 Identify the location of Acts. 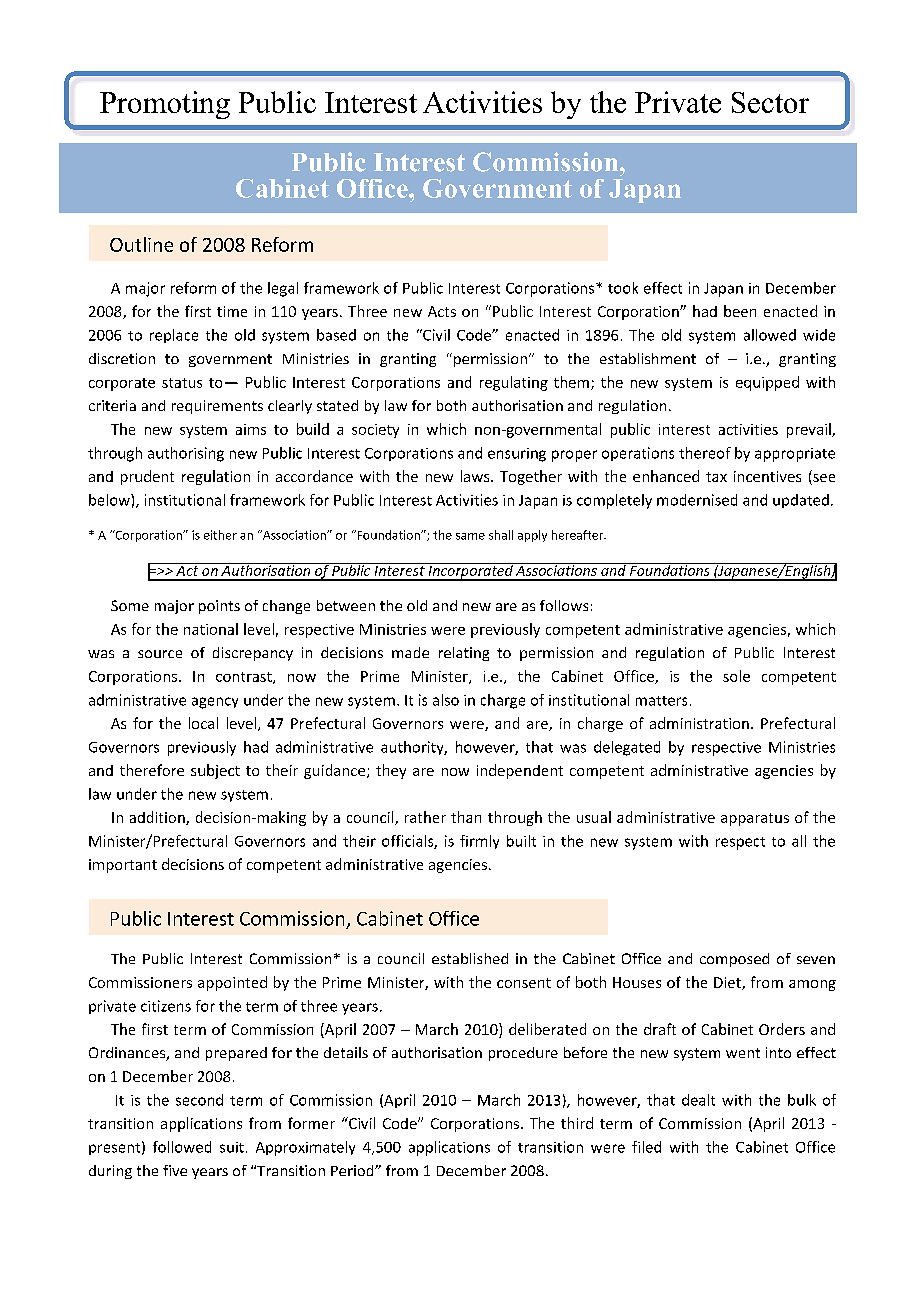
(442, 311).
